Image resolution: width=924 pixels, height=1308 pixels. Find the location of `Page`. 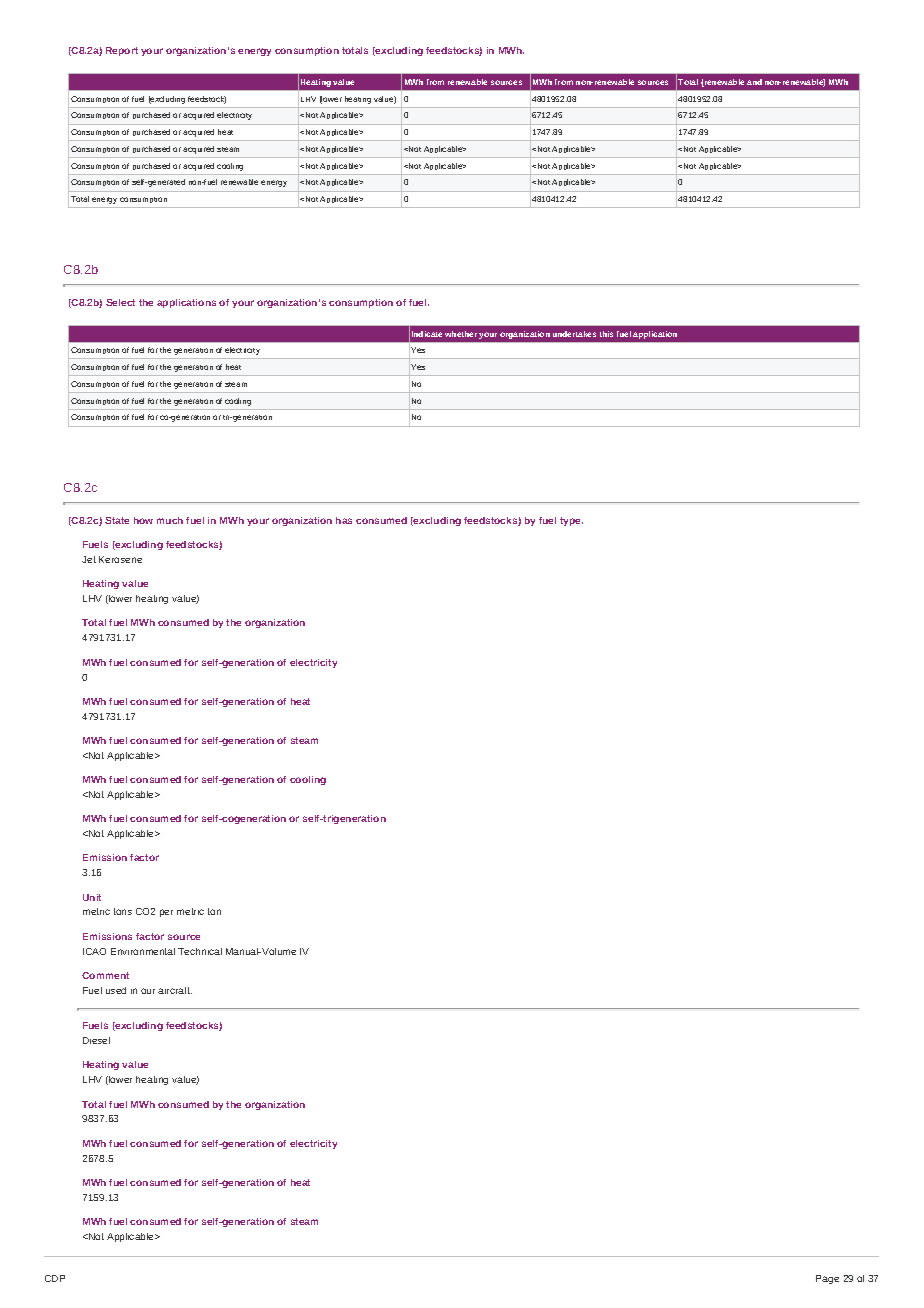

Page is located at coordinates (827, 1279).
